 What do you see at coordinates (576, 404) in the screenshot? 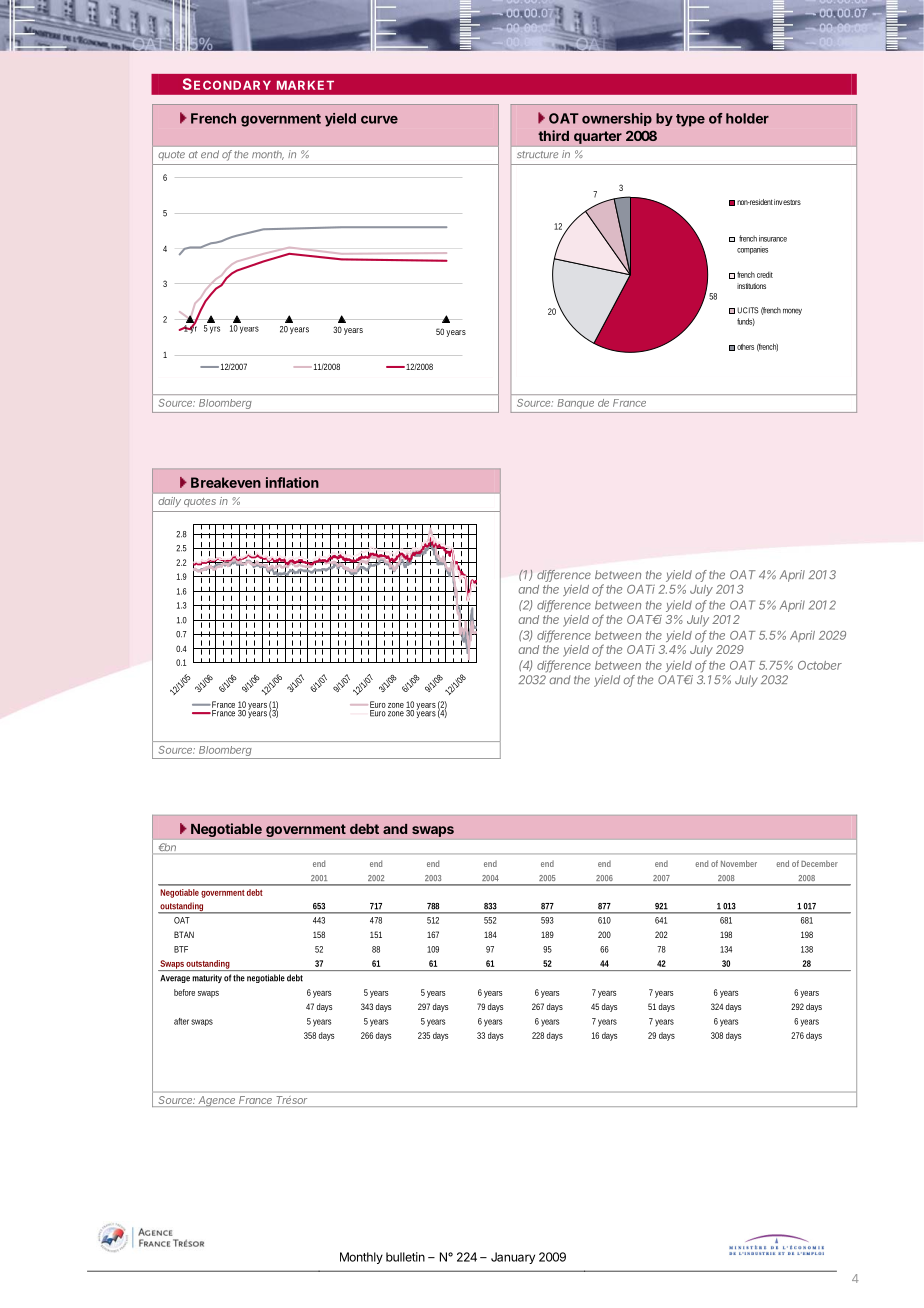
I see `Banque` at bounding box center [576, 404].
